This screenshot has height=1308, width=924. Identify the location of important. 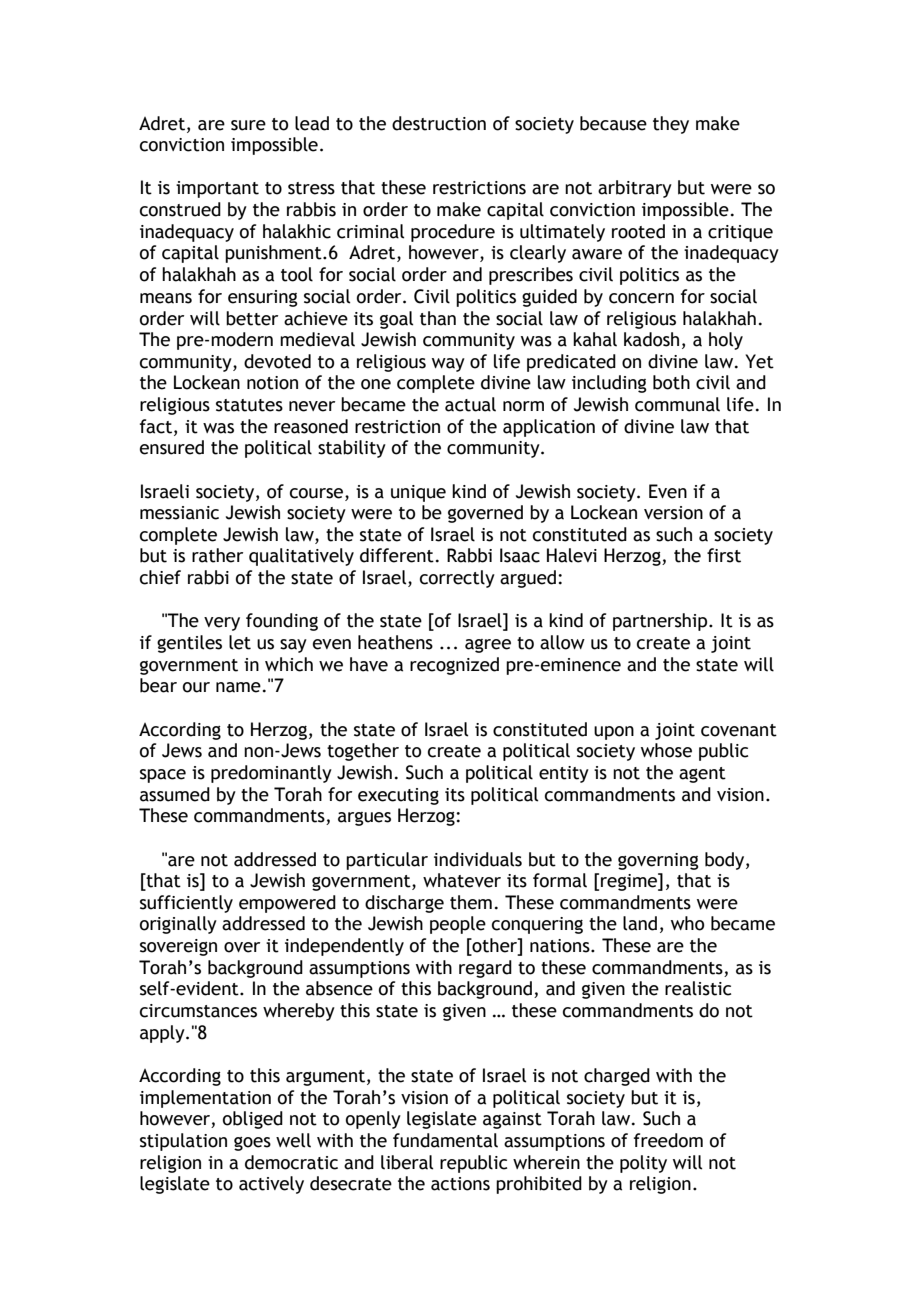
(217, 189).
